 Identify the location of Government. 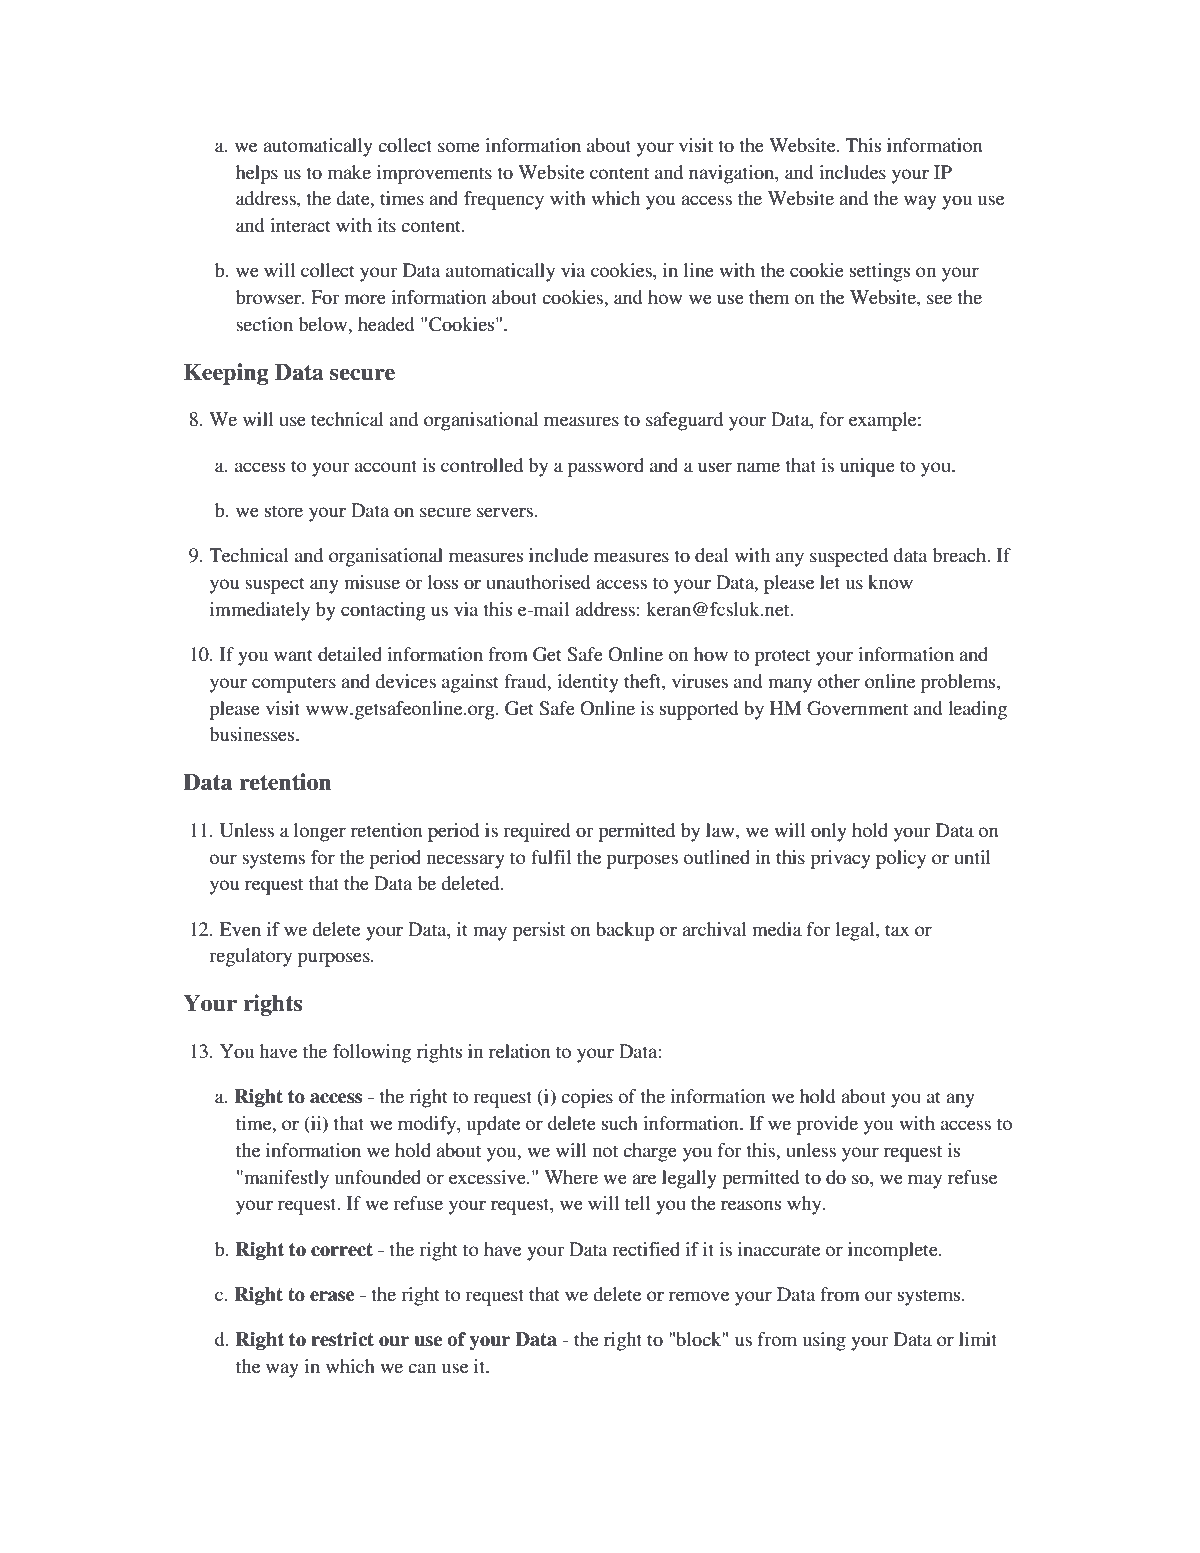
(857, 708).
